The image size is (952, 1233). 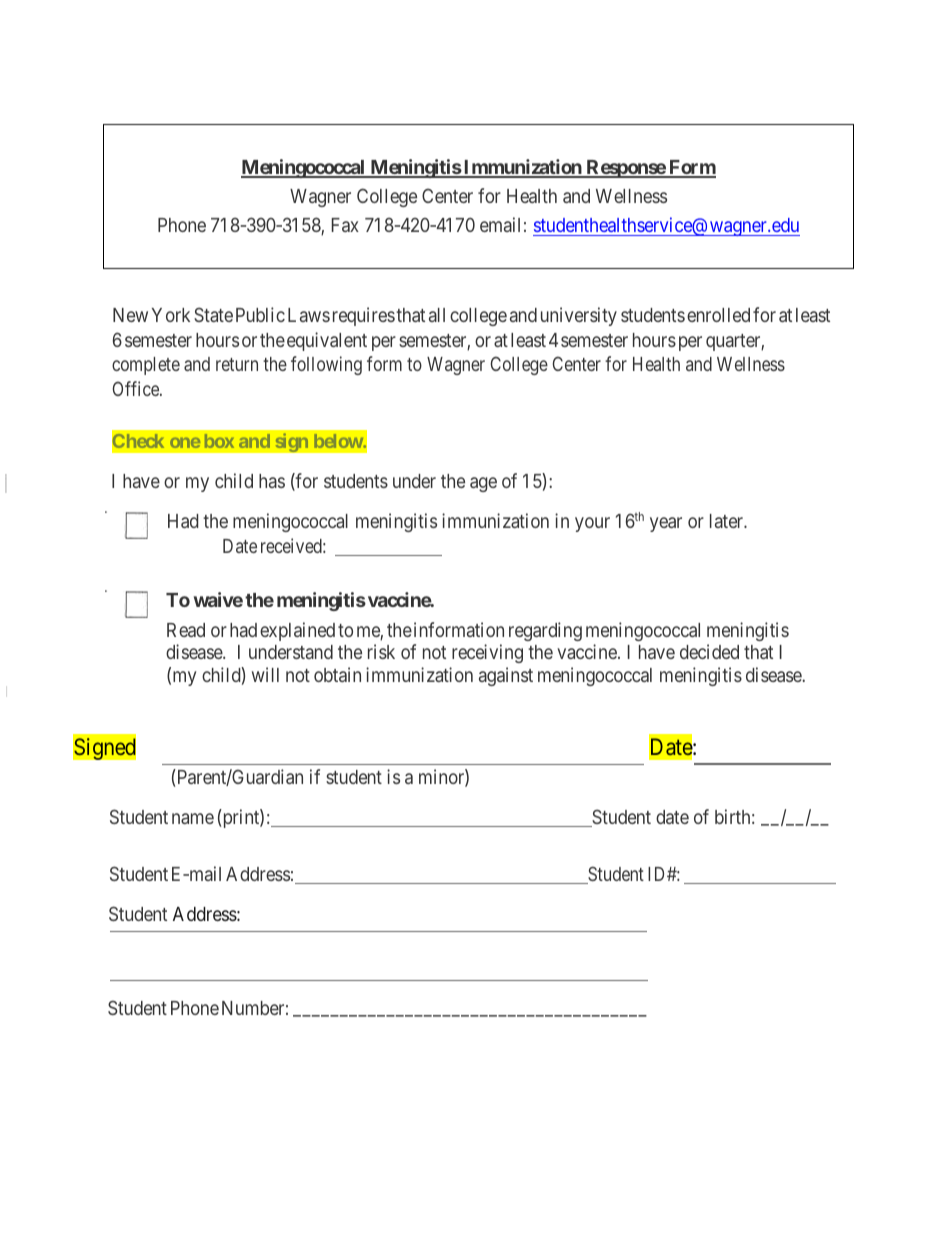 What do you see at coordinates (272, 481) in the screenshot?
I see `has` at bounding box center [272, 481].
